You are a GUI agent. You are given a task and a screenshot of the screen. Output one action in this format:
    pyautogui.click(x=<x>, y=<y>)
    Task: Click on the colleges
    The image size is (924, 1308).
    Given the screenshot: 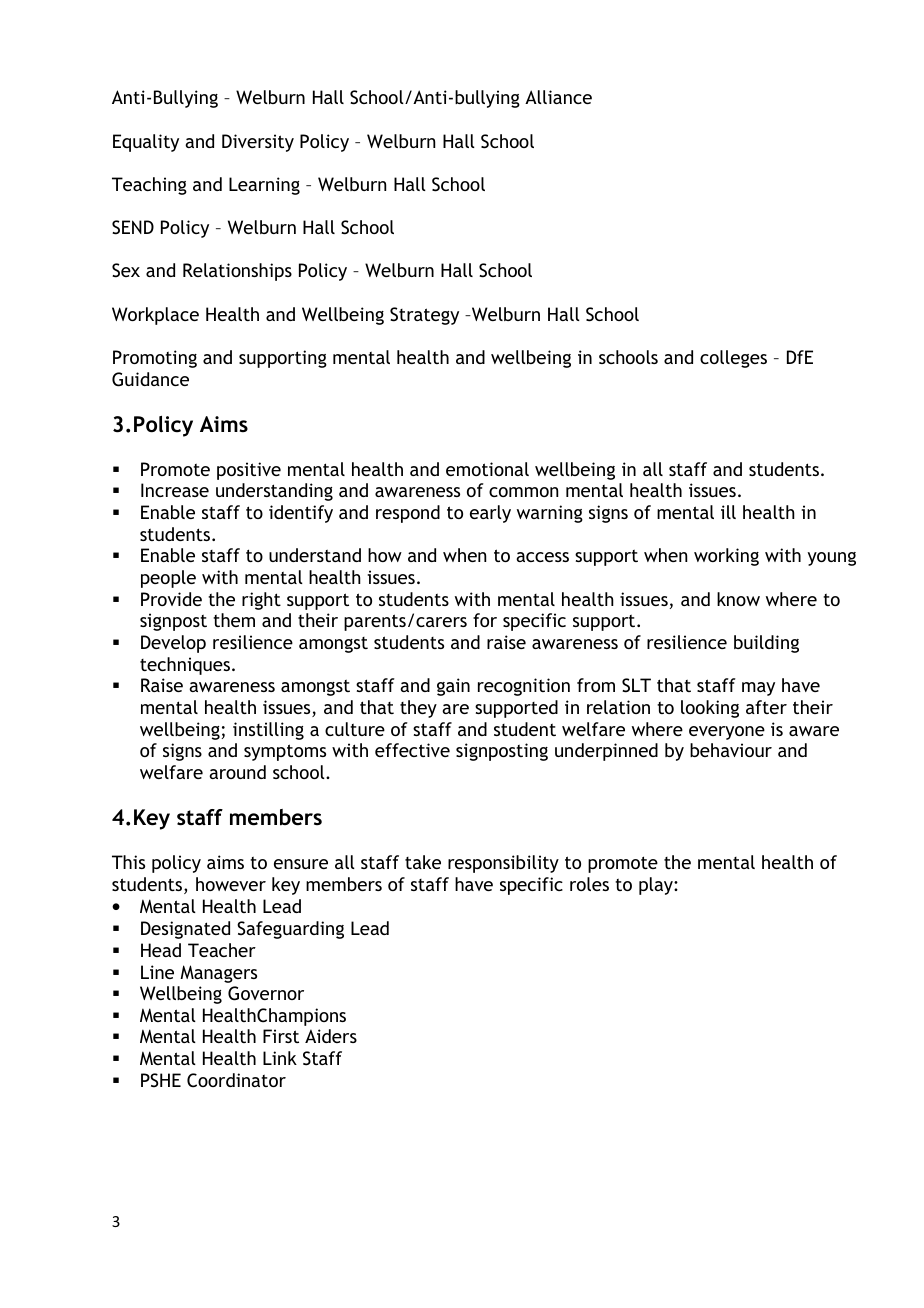 What is the action you would take?
    pyautogui.click(x=733, y=359)
